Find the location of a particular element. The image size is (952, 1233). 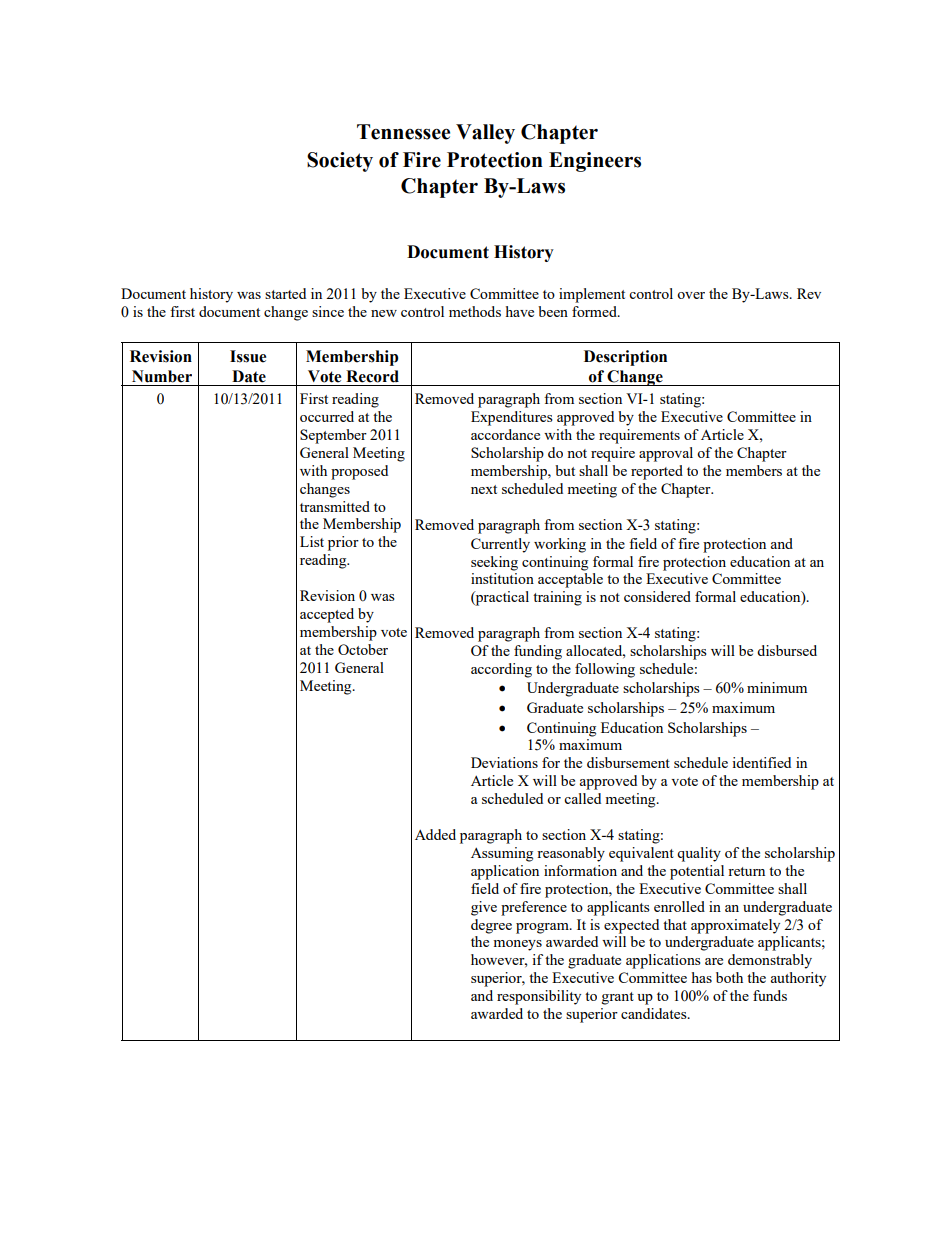

according is located at coordinates (501, 670).
